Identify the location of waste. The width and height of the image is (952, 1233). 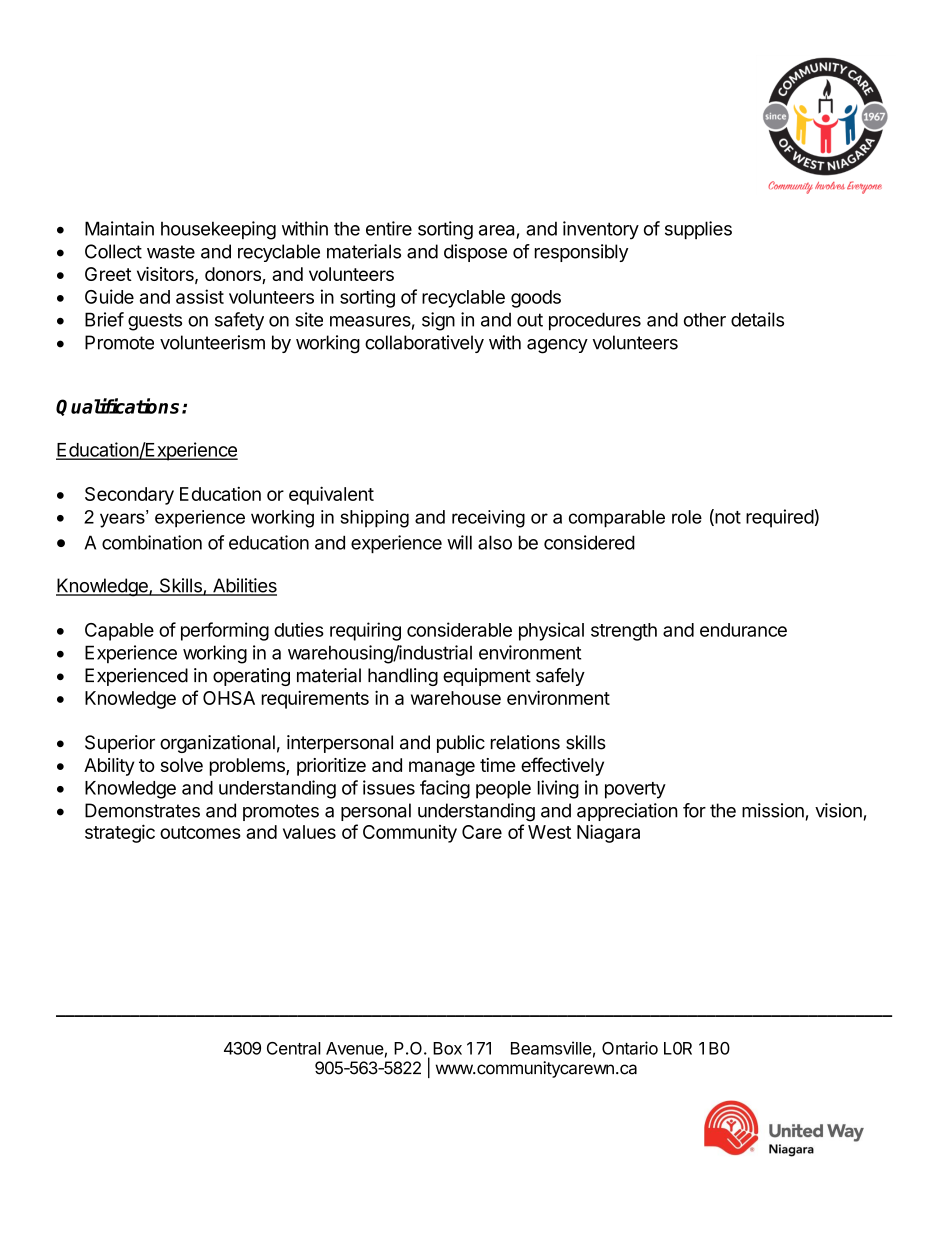
(171, 252).
